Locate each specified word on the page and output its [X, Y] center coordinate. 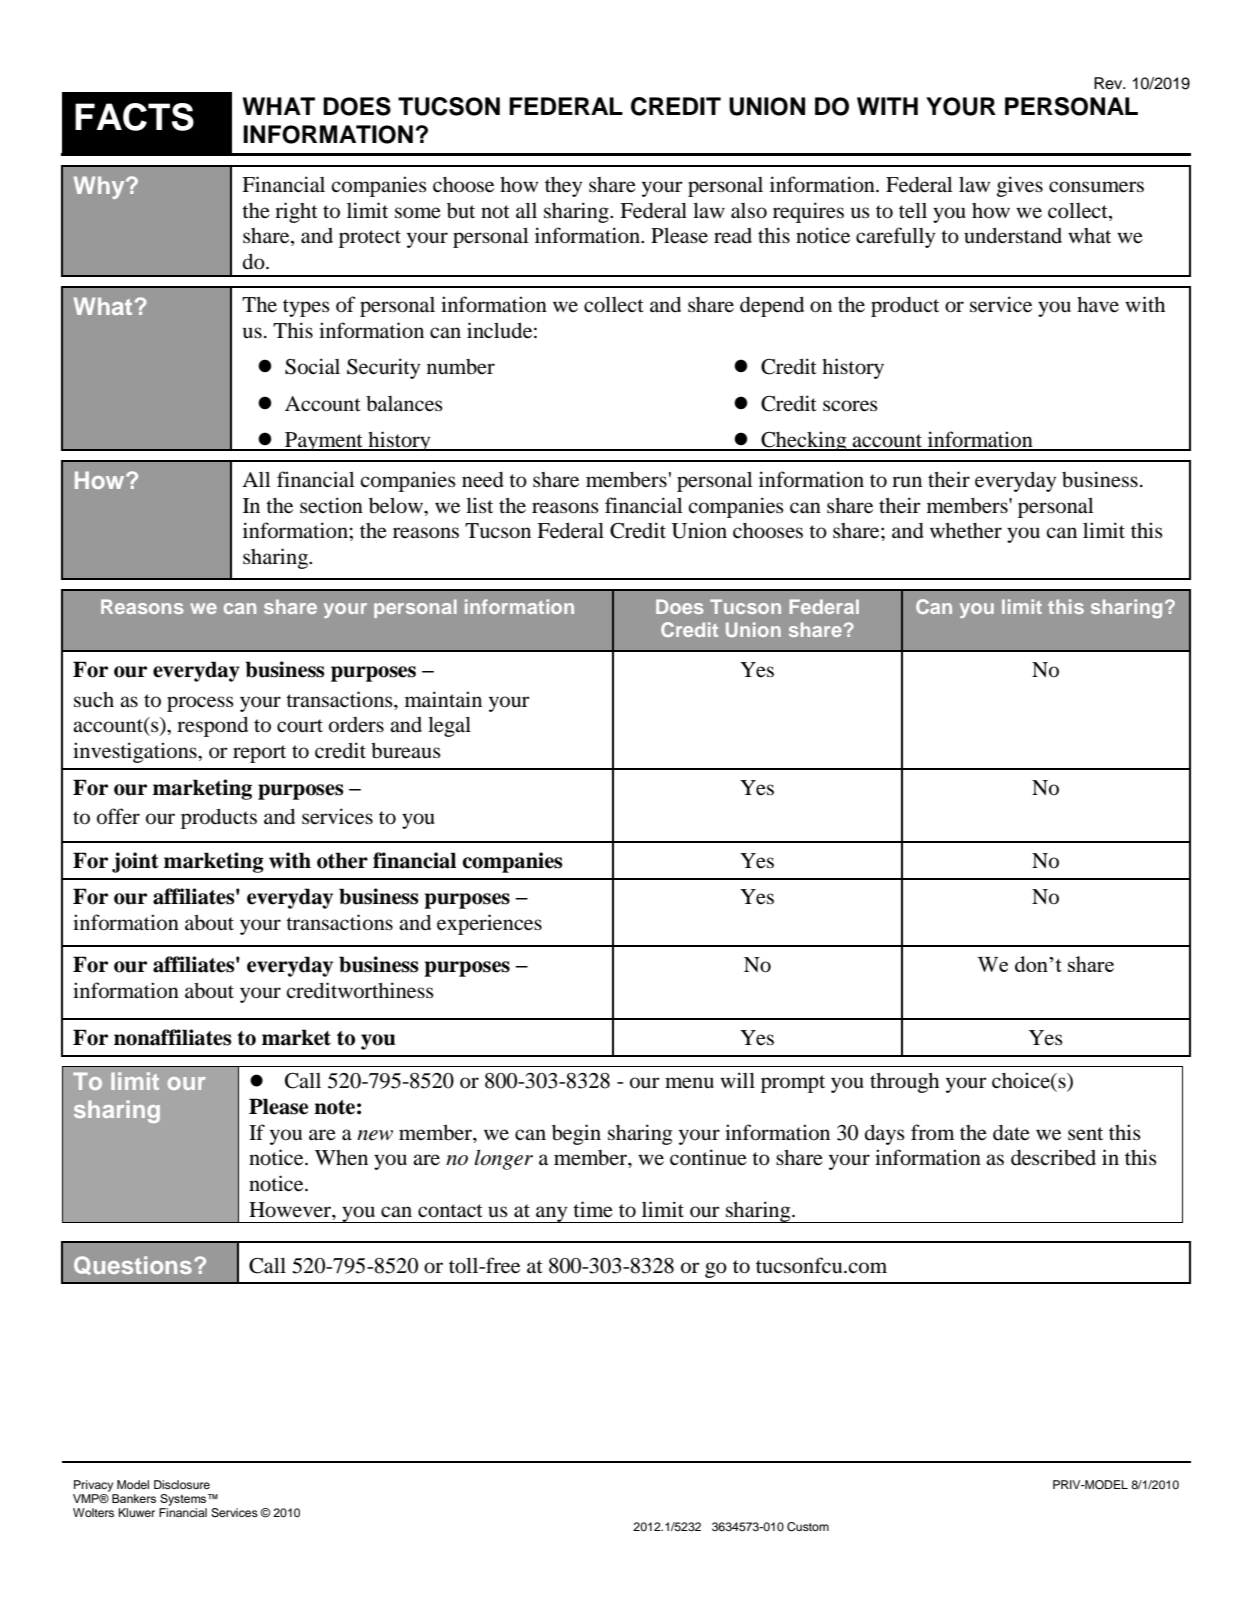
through [904, 1083]
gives [1020, 186]
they [563, 187]
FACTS [134, 117]
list [479, 505]
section [331, 505]
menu [689, 1083]
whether [966, 531]
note [334, 1107]
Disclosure [182, 1484]
